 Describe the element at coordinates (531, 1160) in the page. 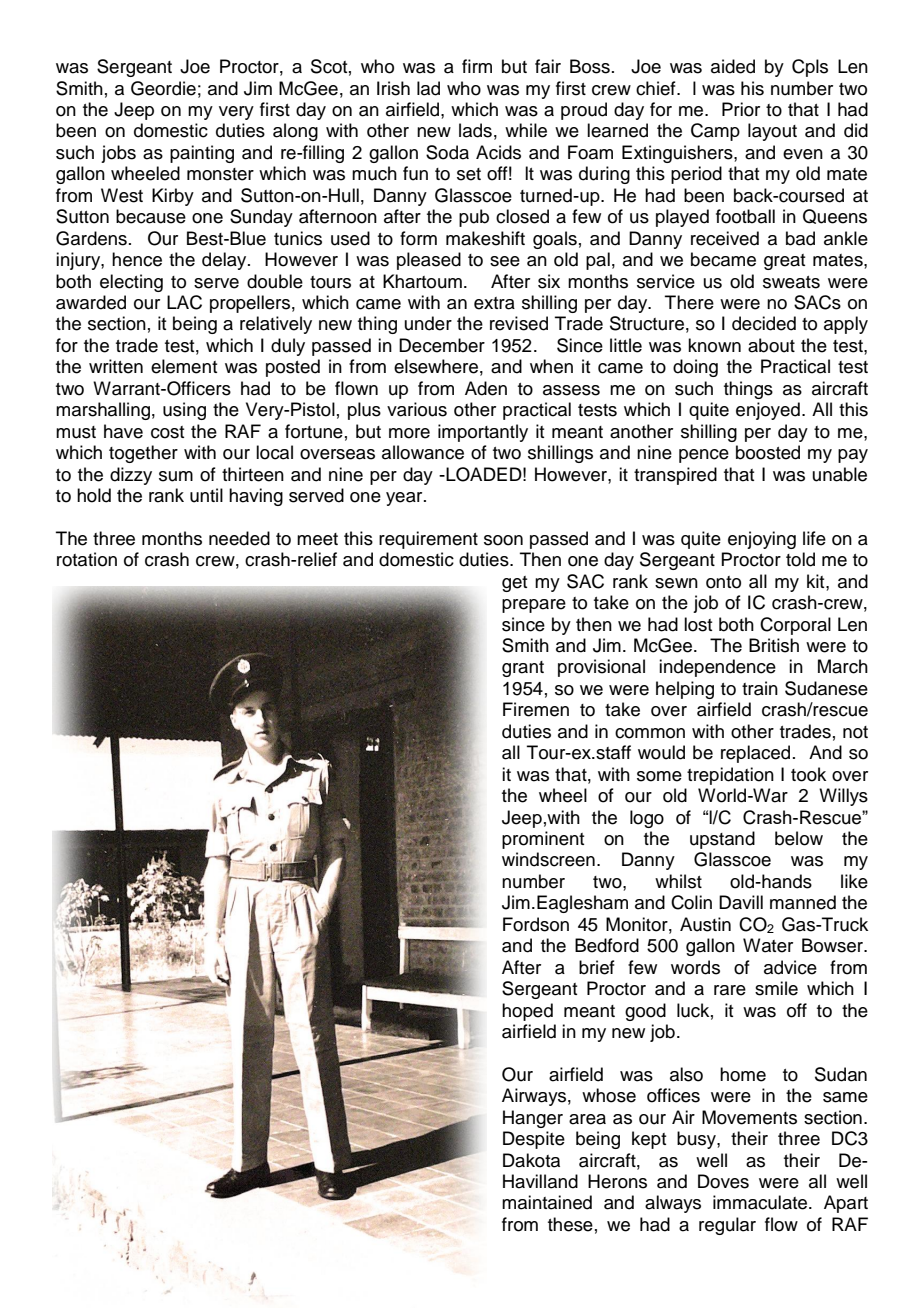

I see `Dakota` at that location.
